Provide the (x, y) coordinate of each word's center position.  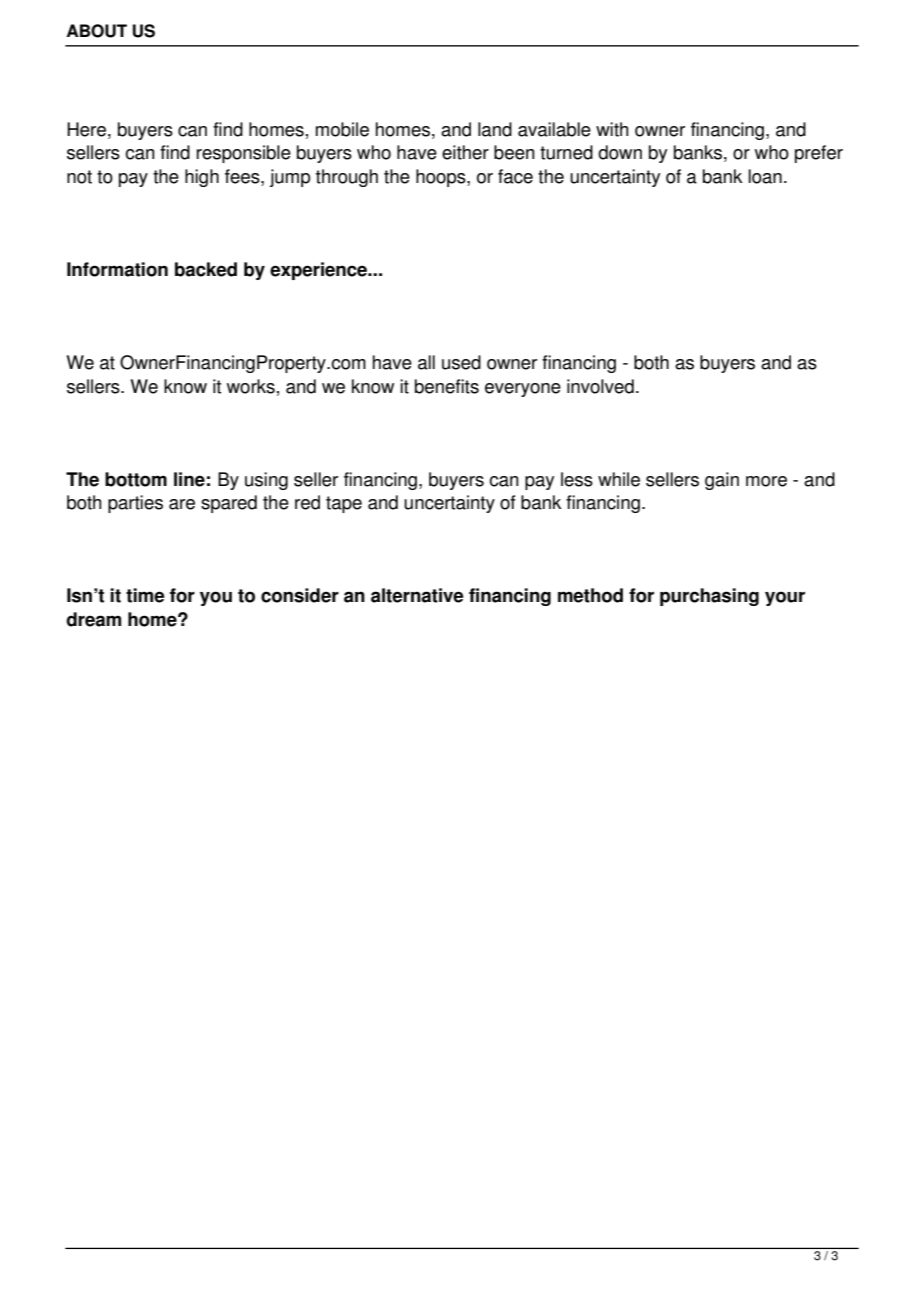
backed (206, 269)
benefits (447, 386)
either (465, 152)
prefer (819, 154)
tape (344, 504)
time (145, 595)
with (612, 129)
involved (600, 386)
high (202, 178)
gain (722, 481)
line (189, 479)
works (251, 386)
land (495, 129)
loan (765, 176)
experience (320, 271)
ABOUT (97, 31)
